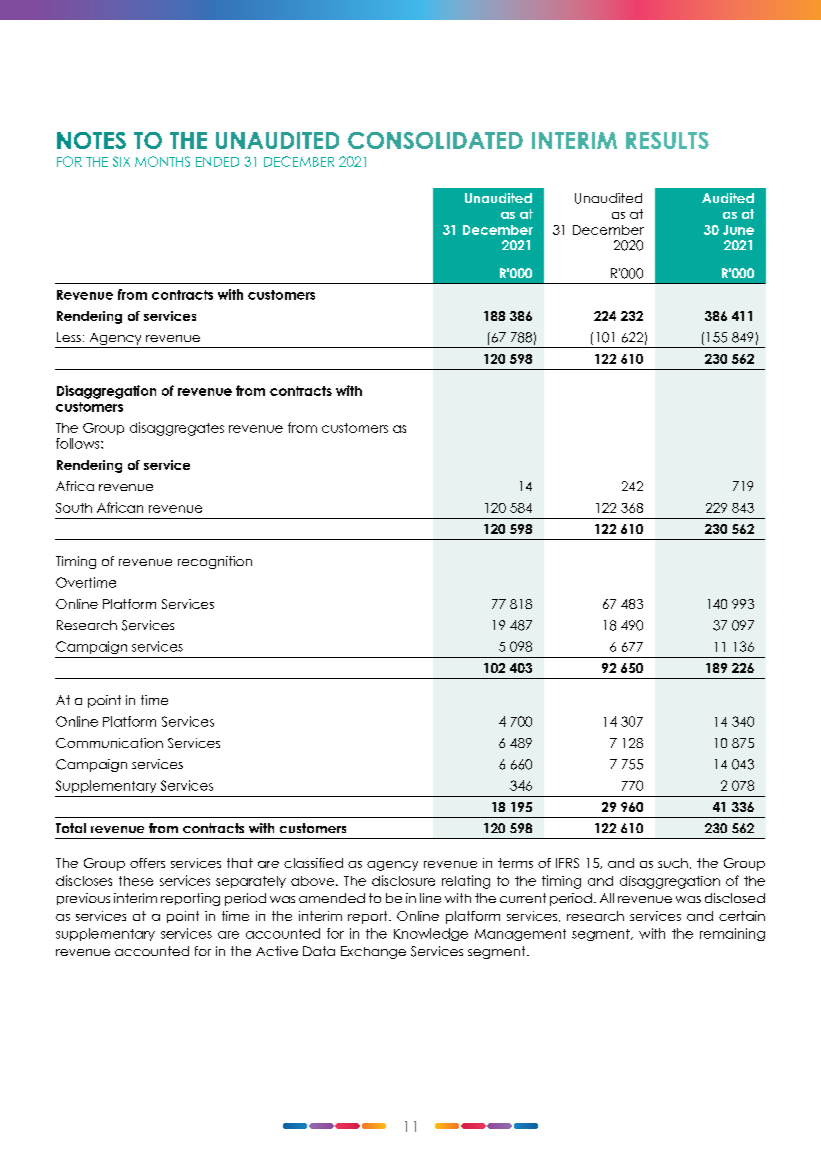 Image resolution: width=821 pixels, height=1165 pixels. I want to click on CONSOLIDATED, so click(435, 140).
